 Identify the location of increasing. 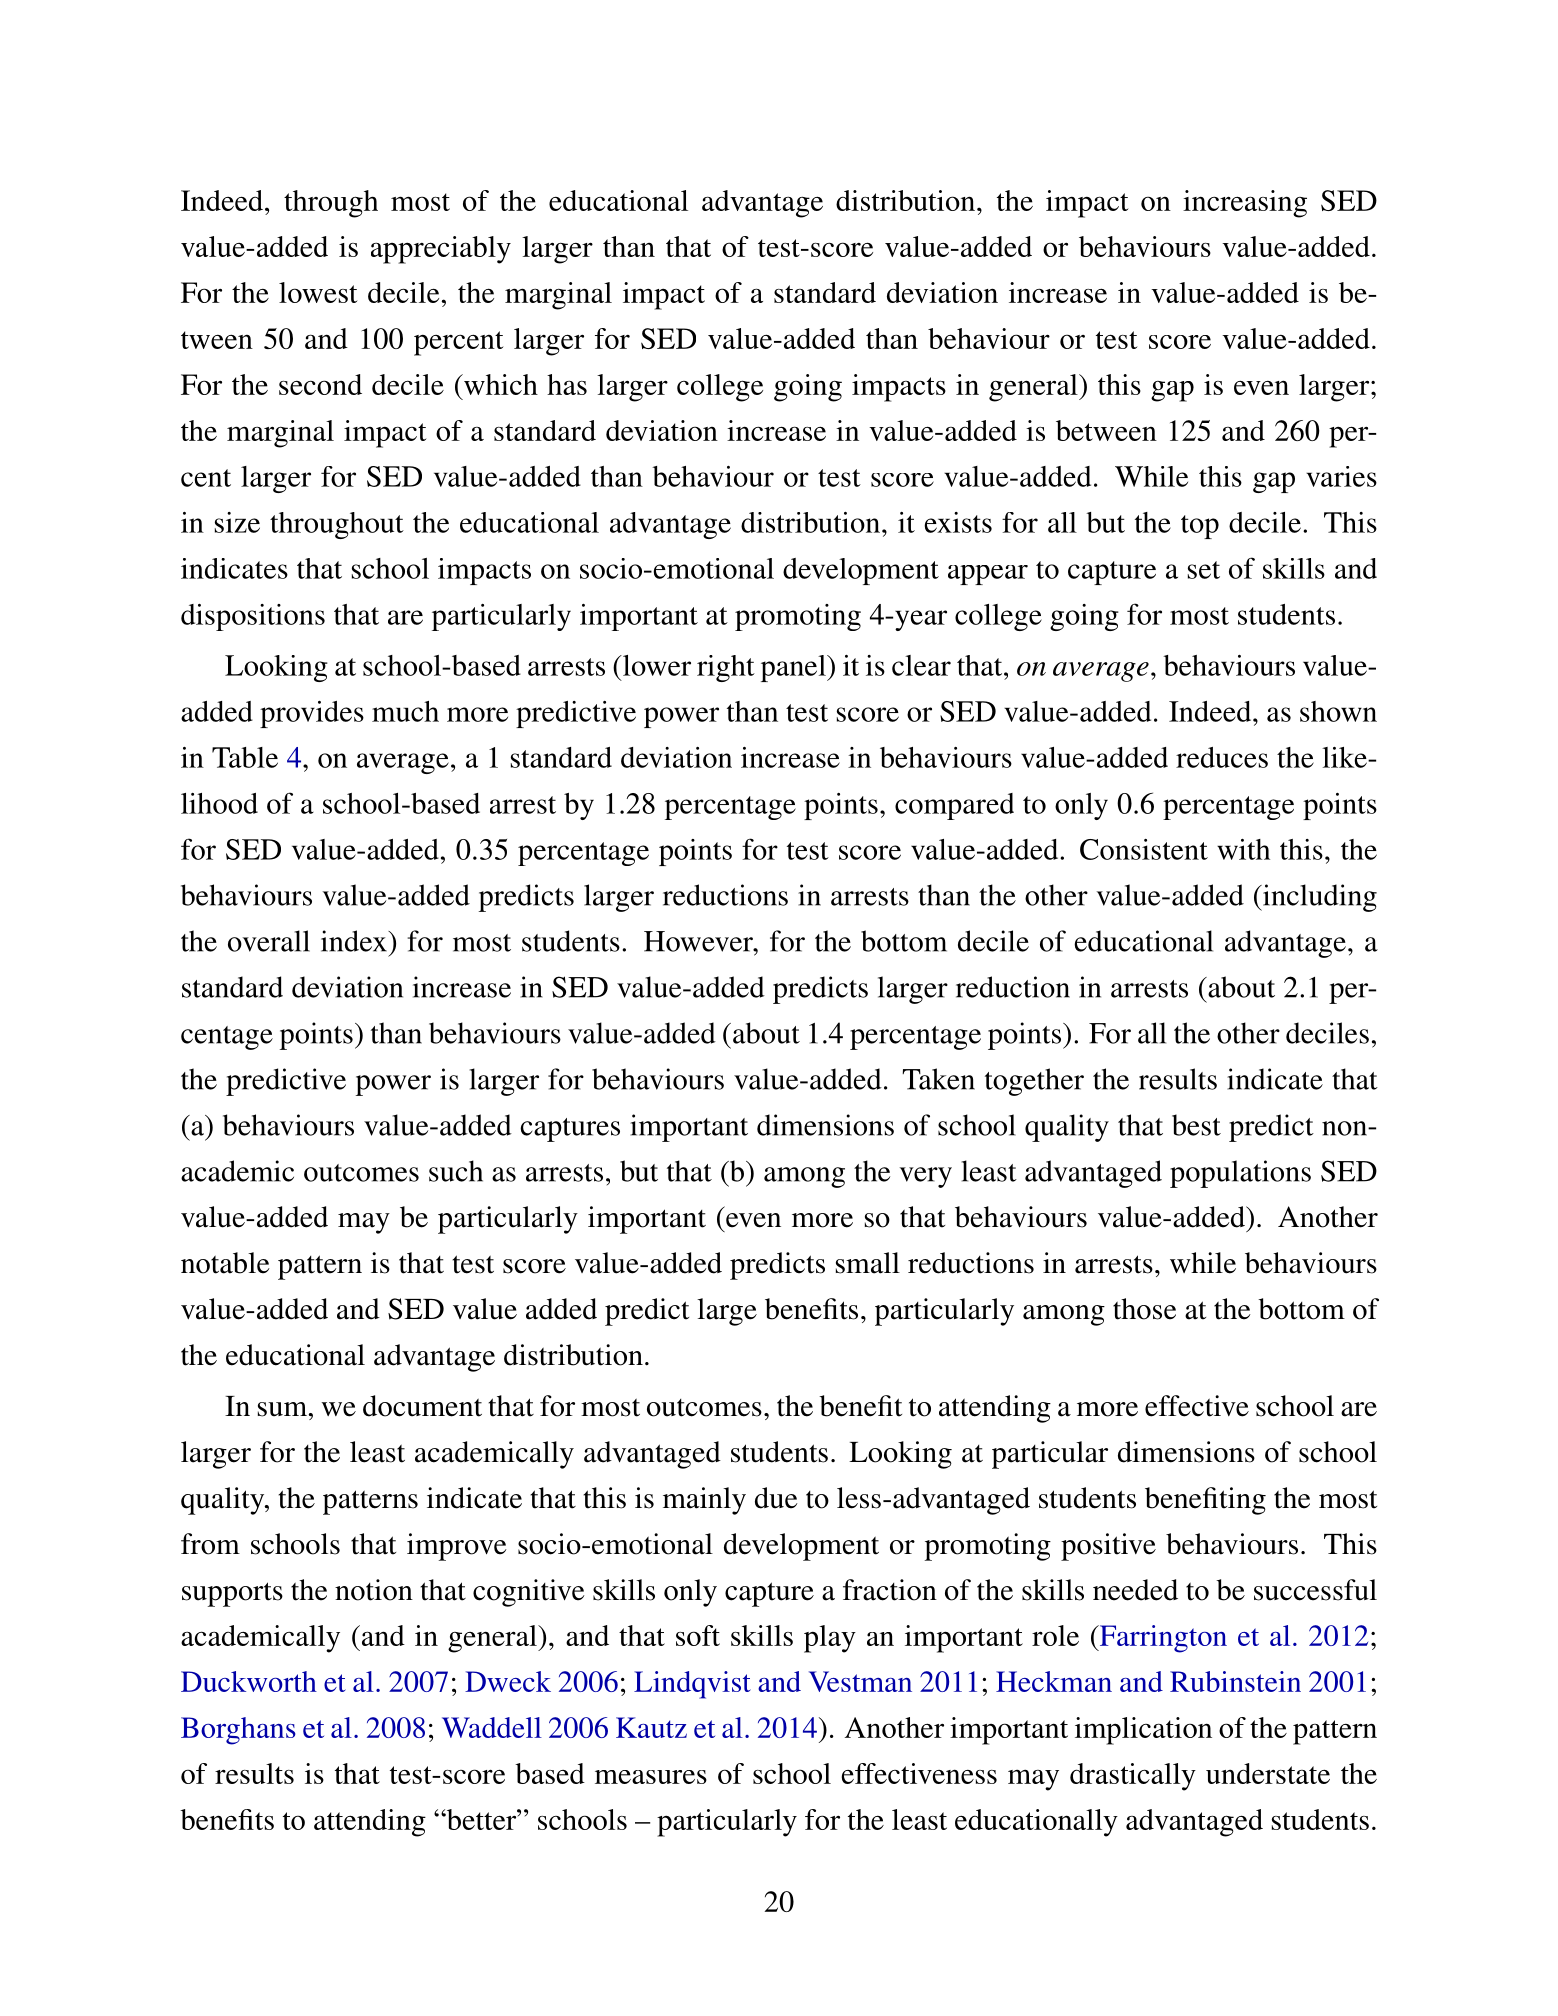
(1245, 204).
